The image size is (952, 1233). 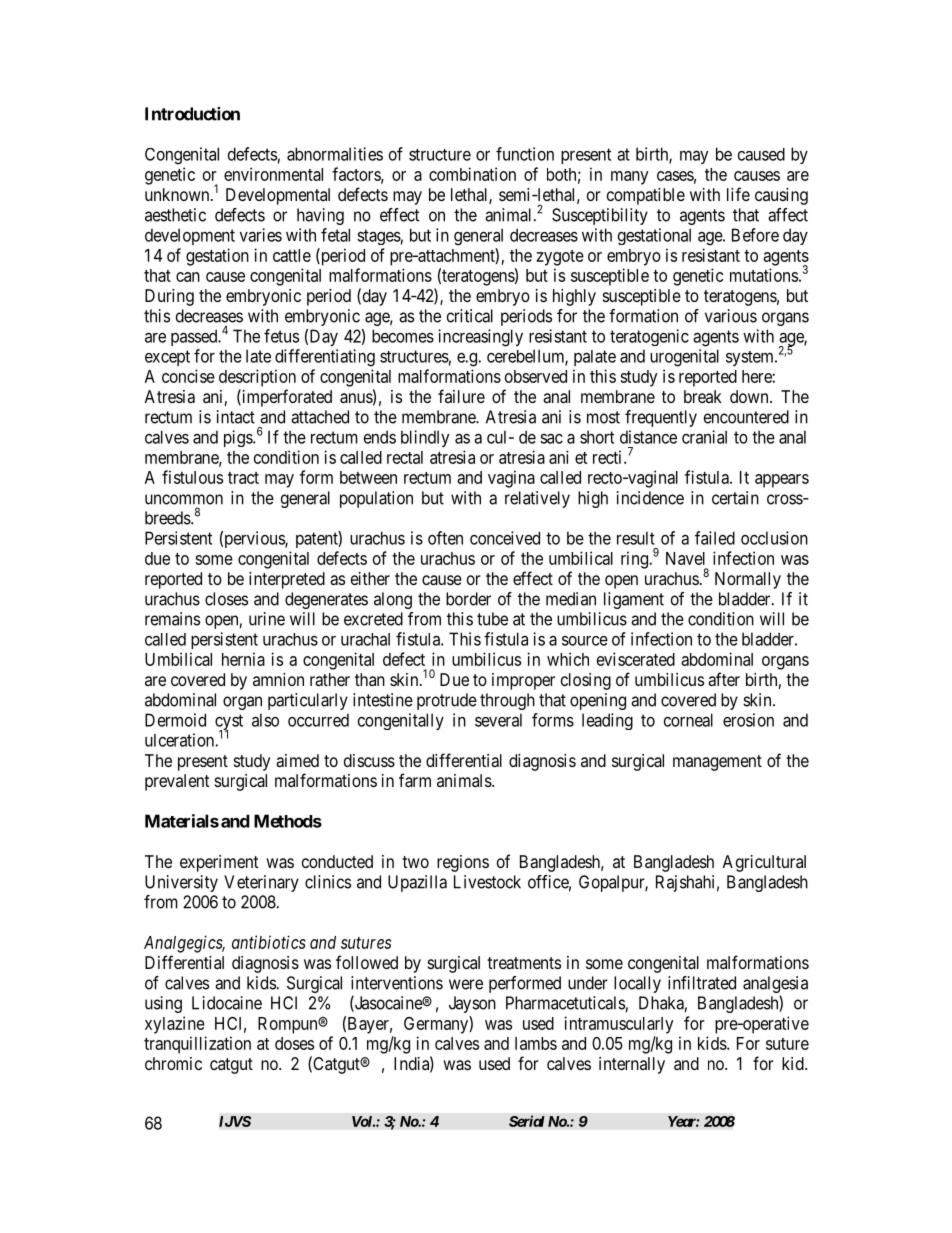 What do you see at coordinates (738, 194) in the image?
I see `life` at bounding box center [738, 194].
